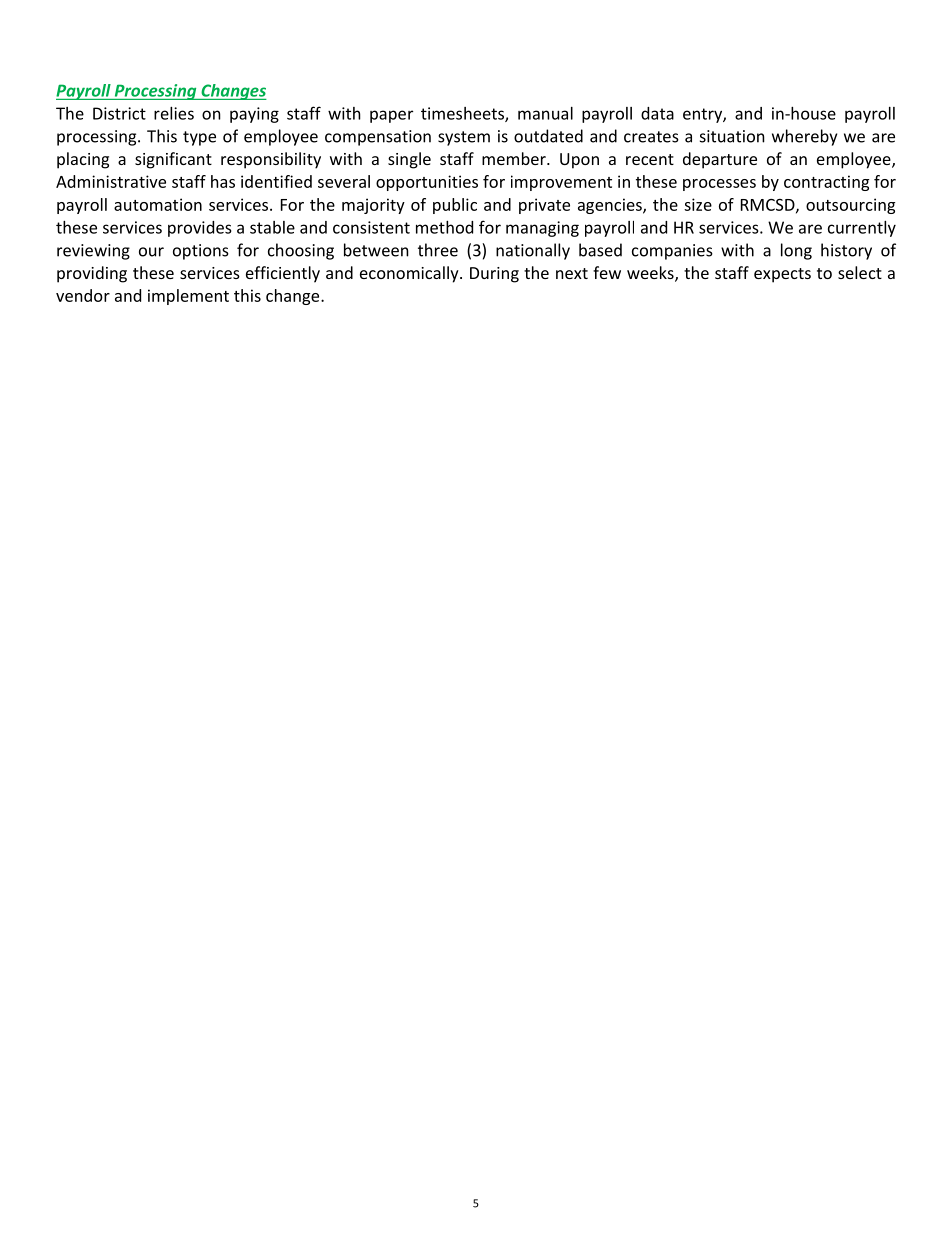  I want to click on significant, so click(173, 160).
